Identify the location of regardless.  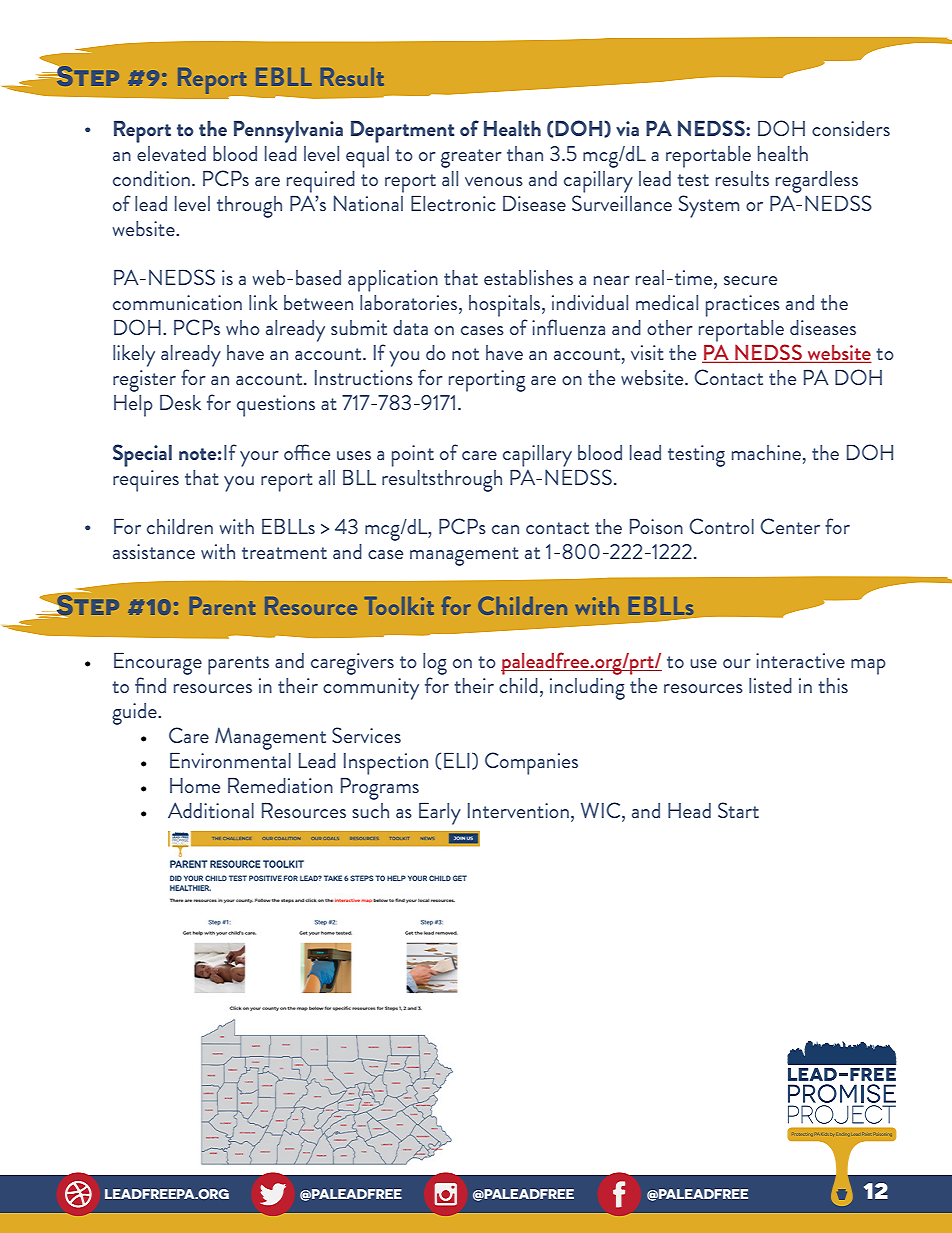
(817, 182).
